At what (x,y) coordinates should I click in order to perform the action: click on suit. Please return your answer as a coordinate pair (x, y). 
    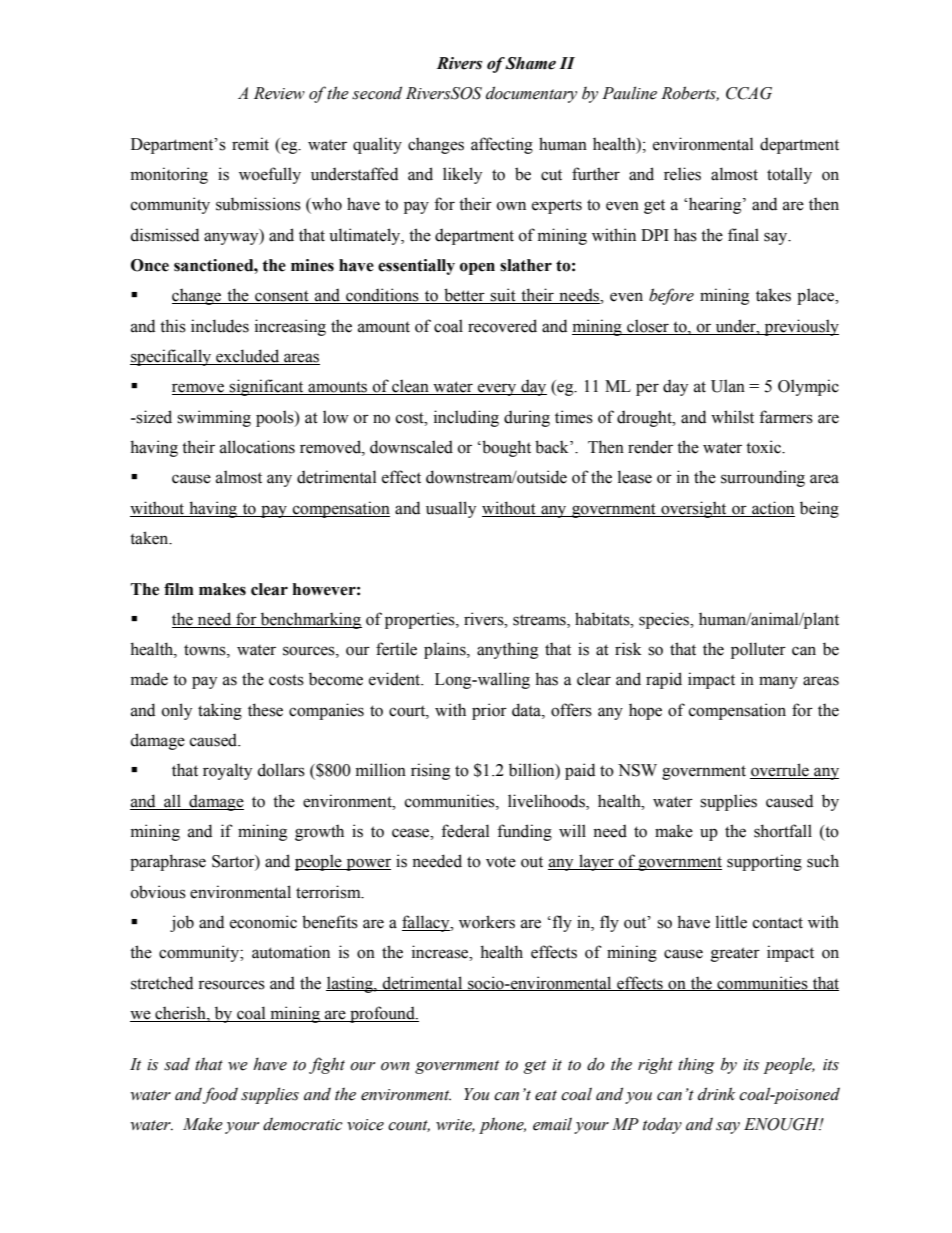
    Looking at the image, I should click on (503, 296).
